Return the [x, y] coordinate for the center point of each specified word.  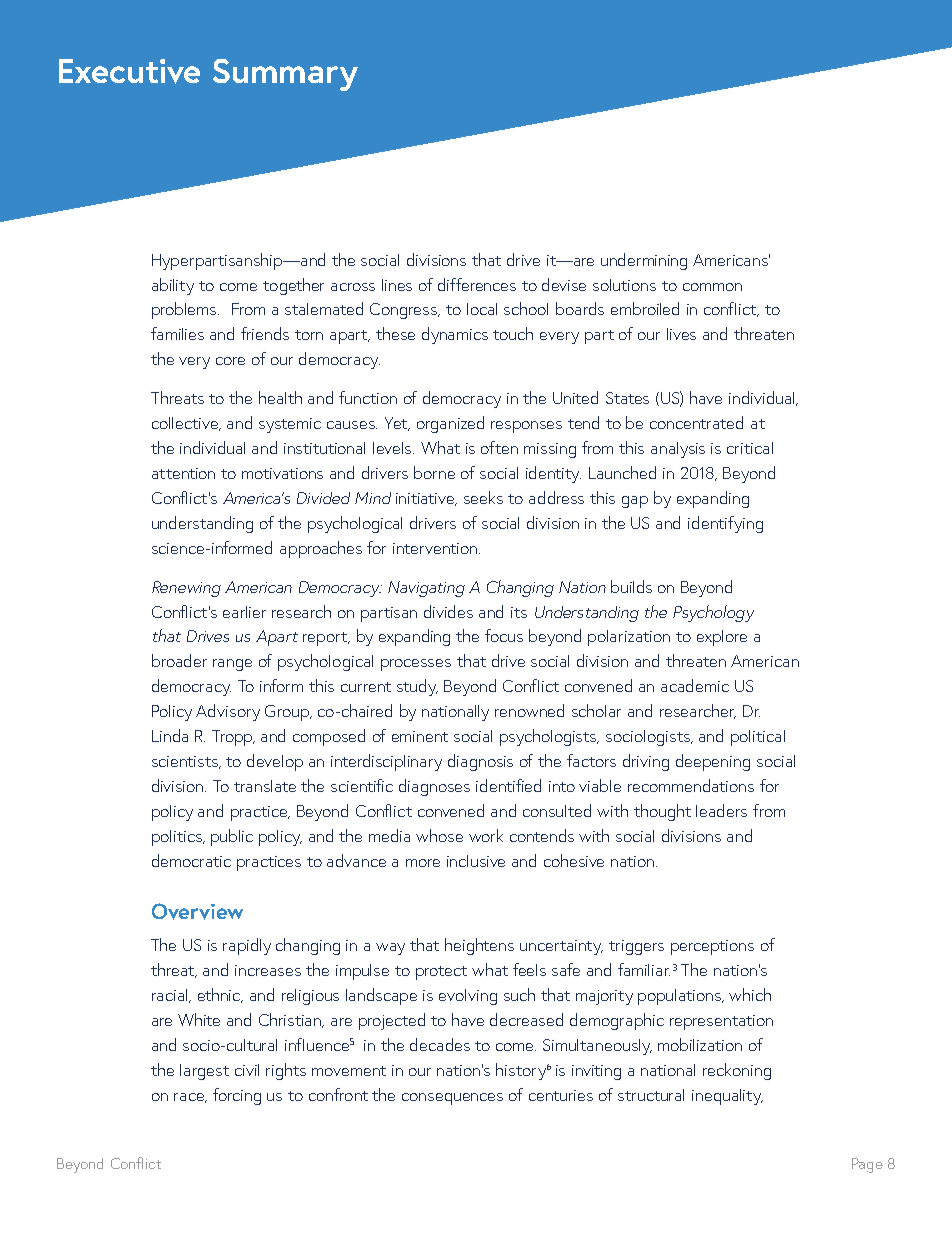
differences [477, 284]
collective [186, 424]
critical [750, 448]
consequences [452, 1099]
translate [265, 786]
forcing [237, 1096]
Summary [285, 75]
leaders [721, 810]
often [499, 447]
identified [508, 785]
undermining [644, 261]
